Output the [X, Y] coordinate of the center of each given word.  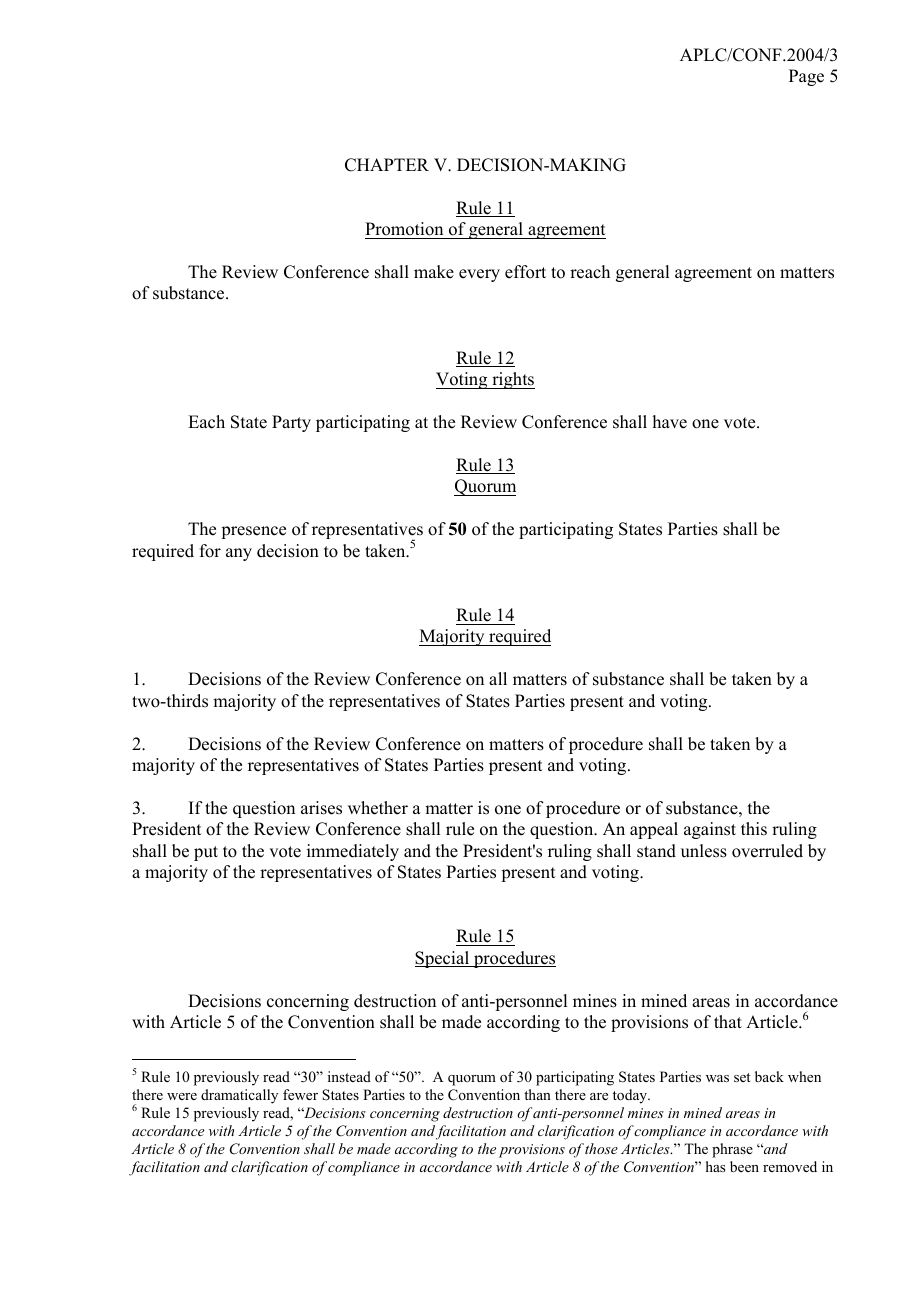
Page [806, 77]
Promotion [404, 229]
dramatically [239, 1096]
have [670, 422]
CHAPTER [387, 165]
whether [378, 808]
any [239, 554]
